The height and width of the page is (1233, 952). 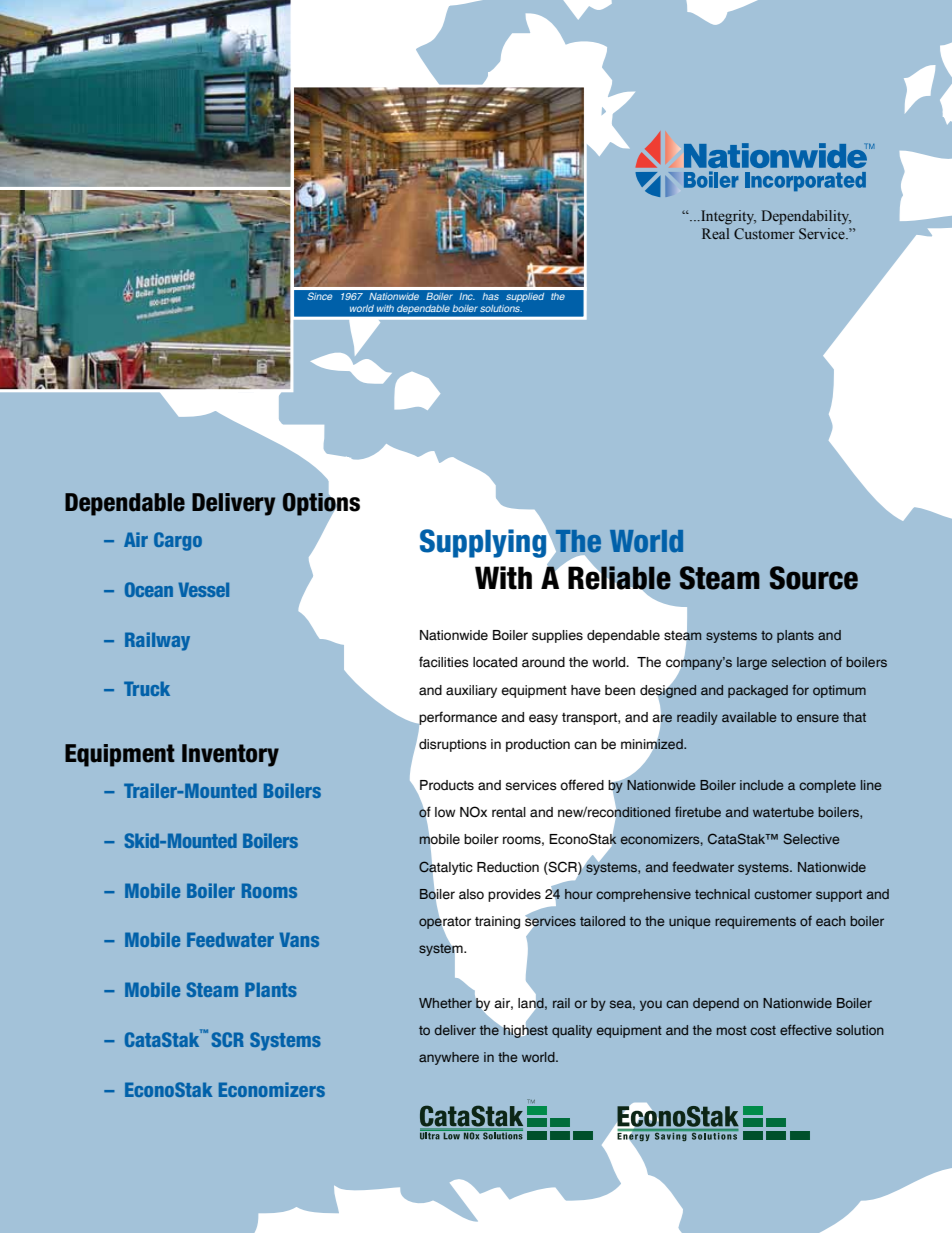 I want to click on selection, so click(x=799, y=662).
